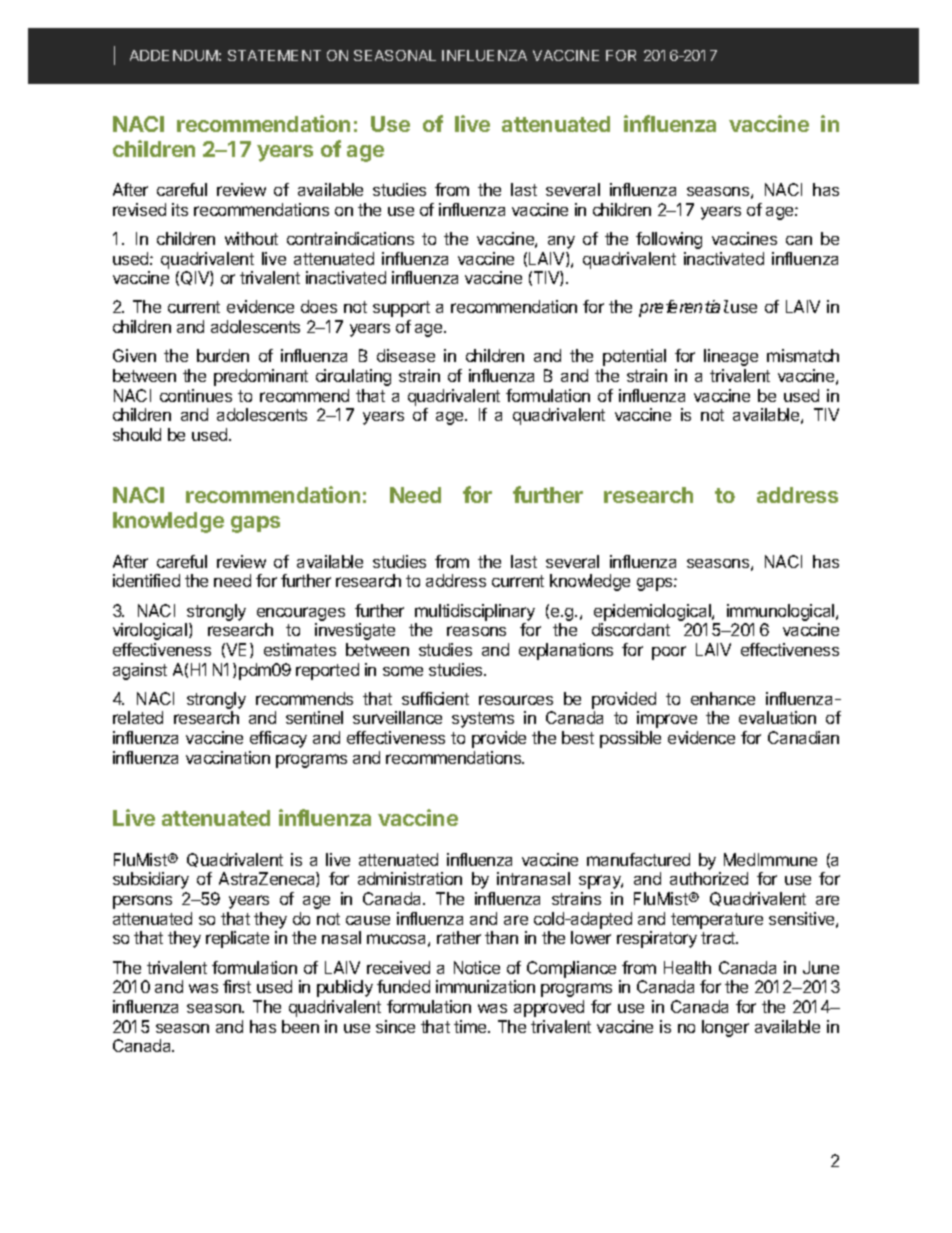  Describe the element at coordinates (485, 986) in the screenshot. I see `immunization` at that location.
